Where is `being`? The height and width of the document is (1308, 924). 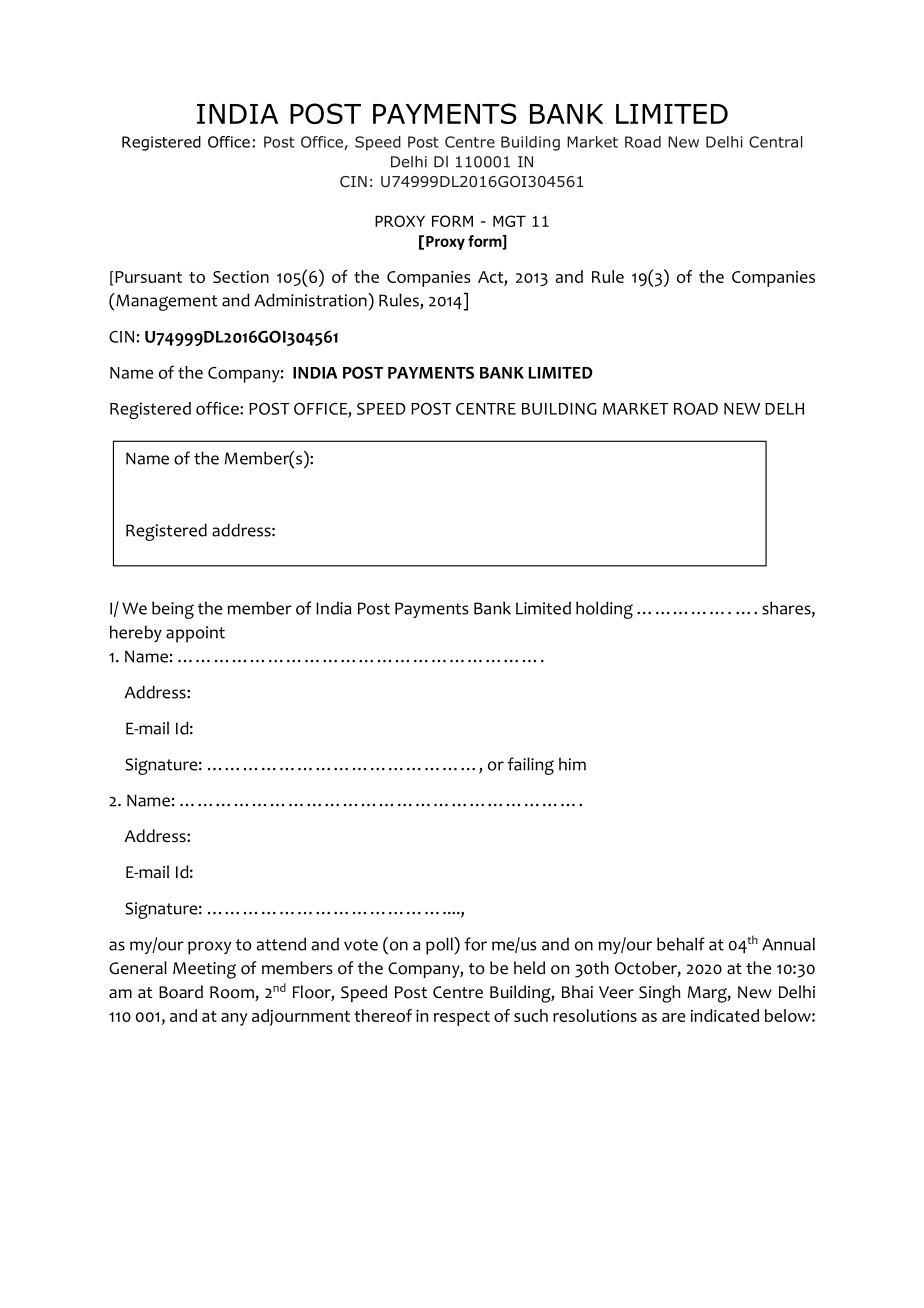 being is located at coordinates (173, 610).
